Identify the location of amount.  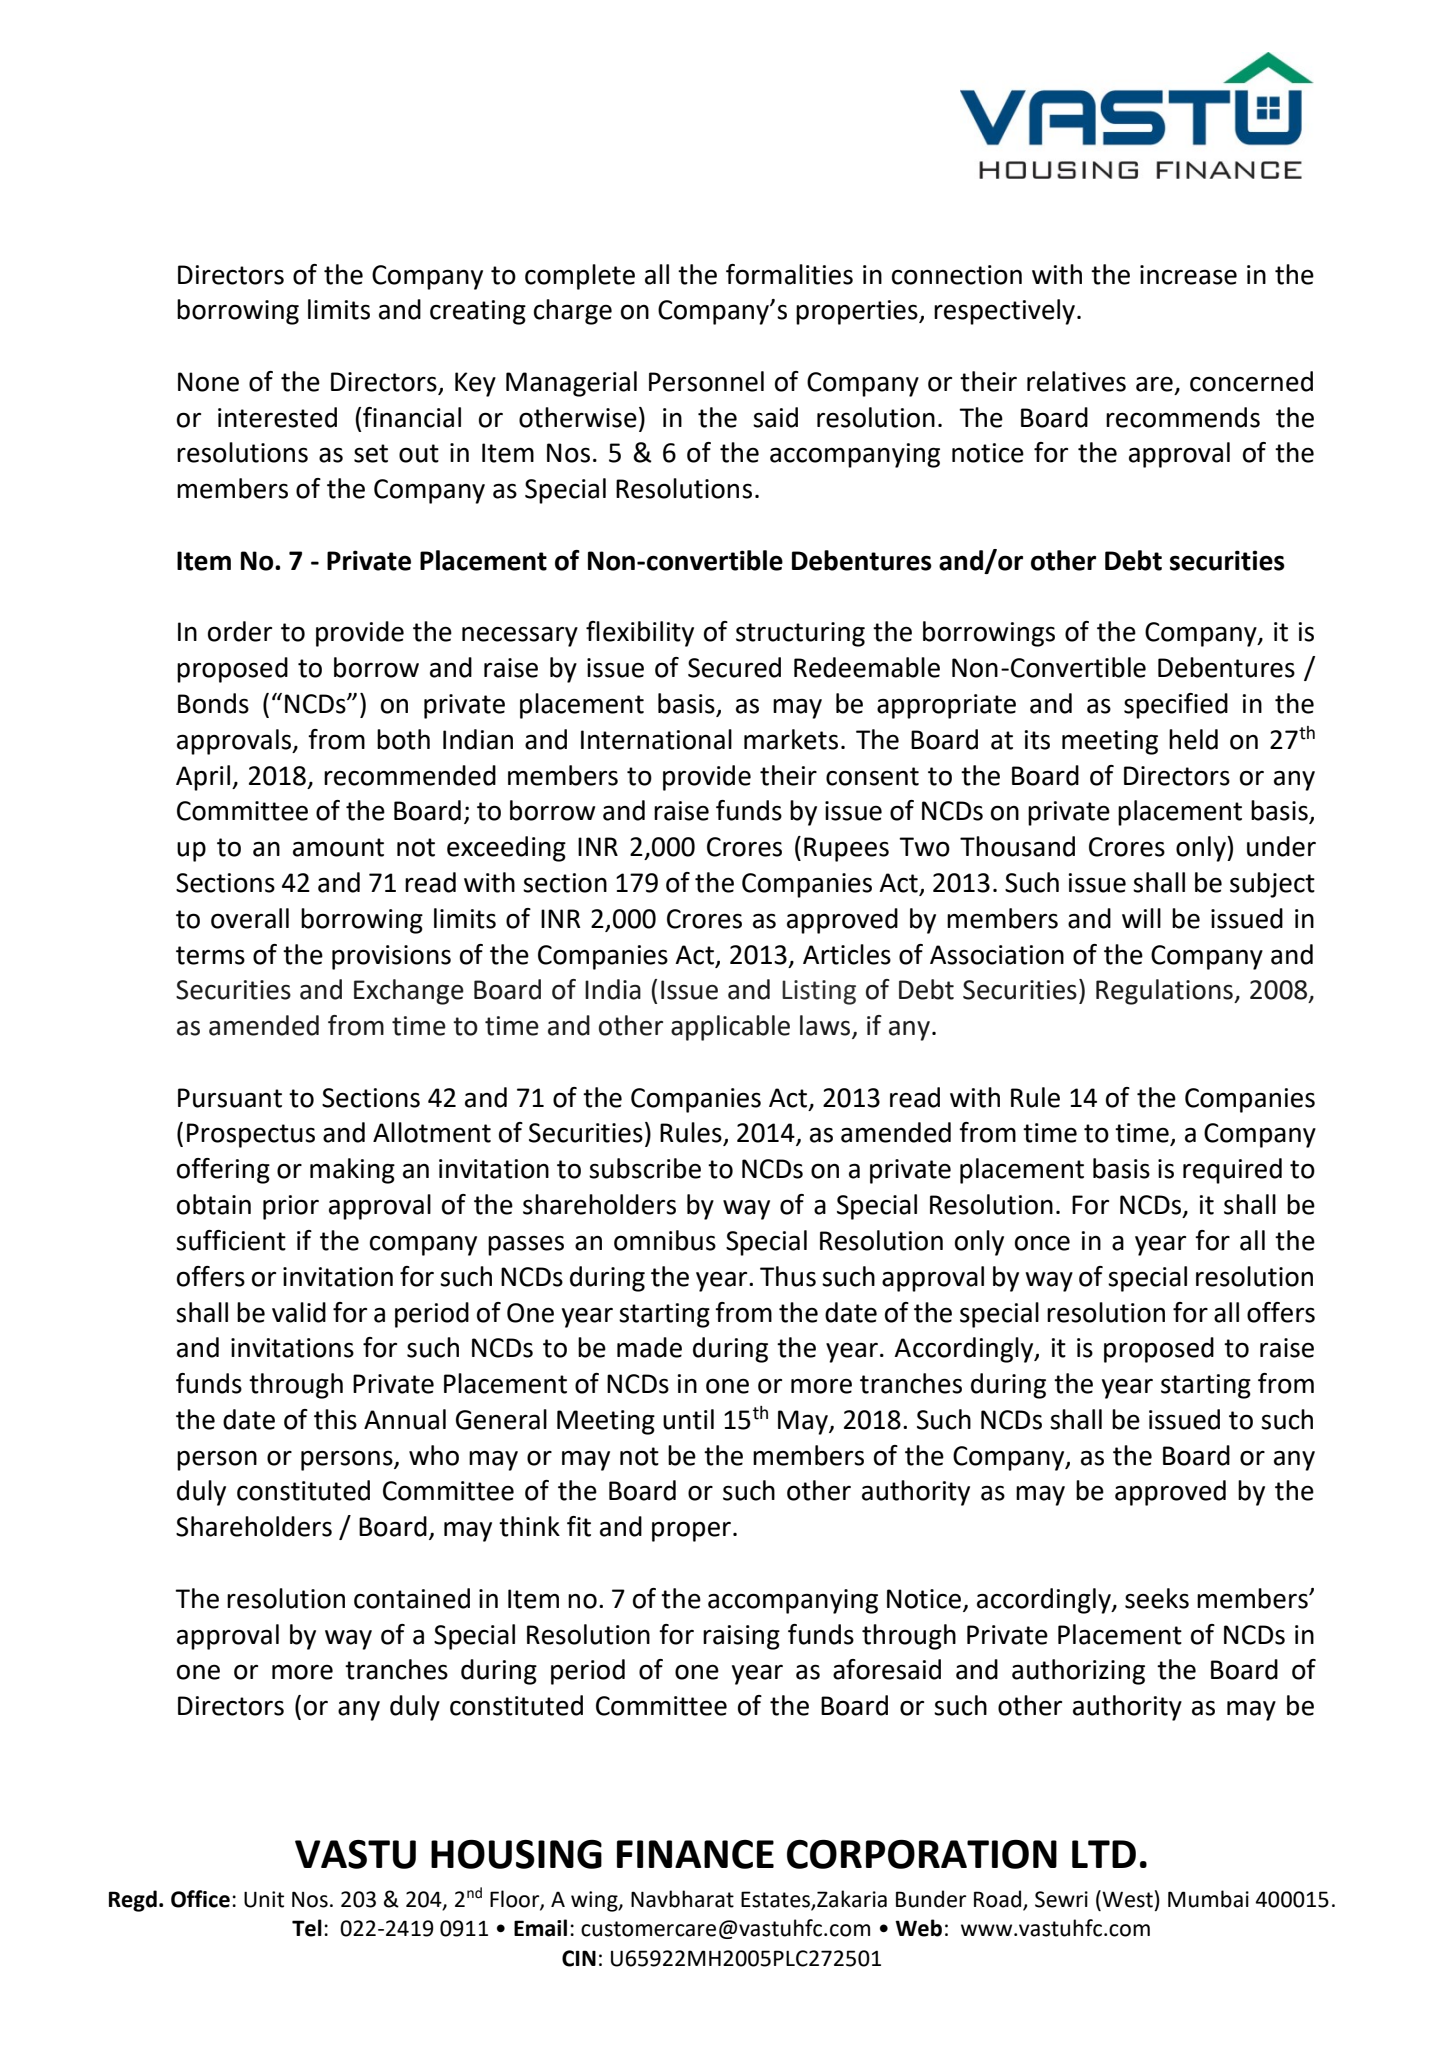
(338, 847).
